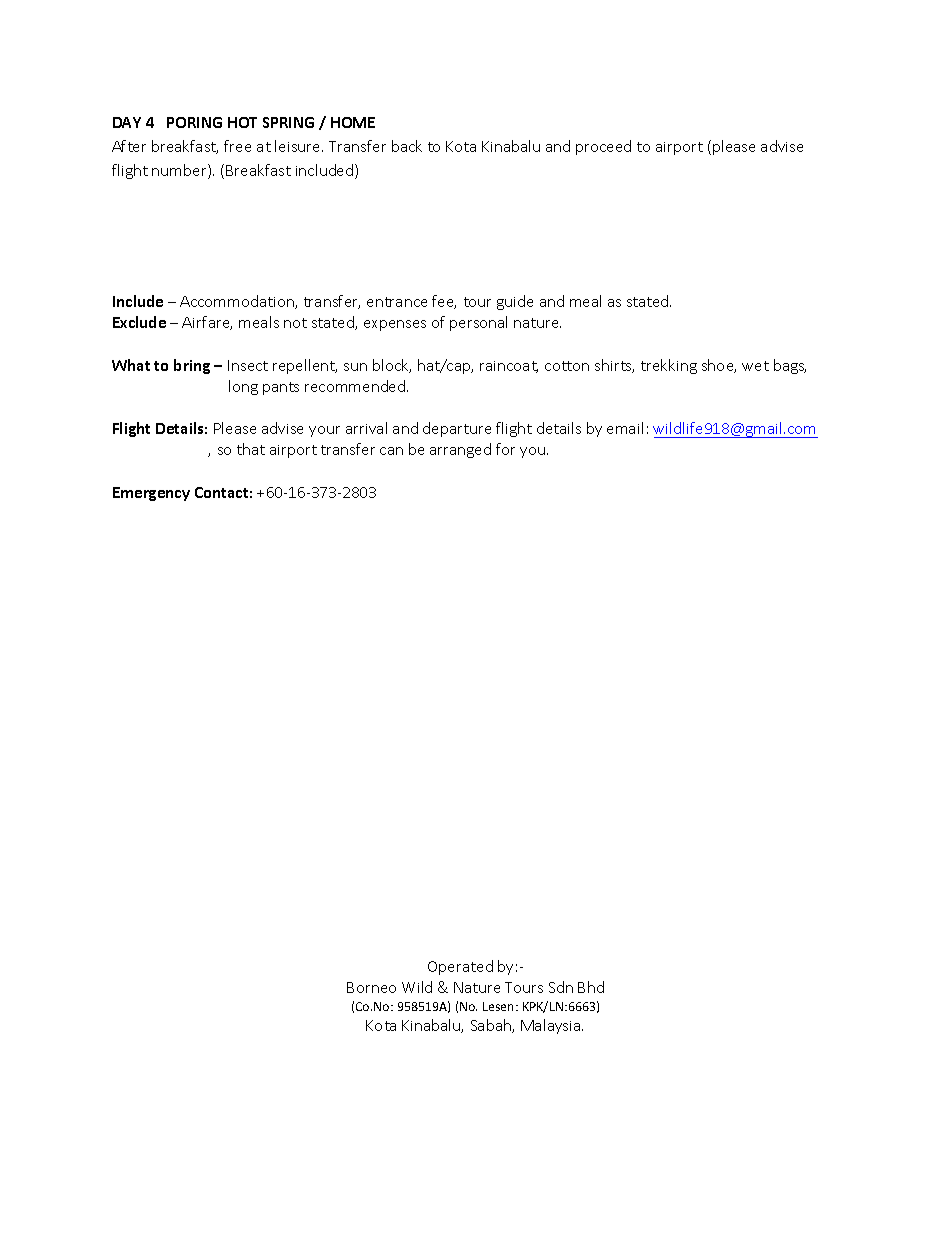 The image size is (952, 1233). I want to click on Malaysia, so click(552, 1026).
